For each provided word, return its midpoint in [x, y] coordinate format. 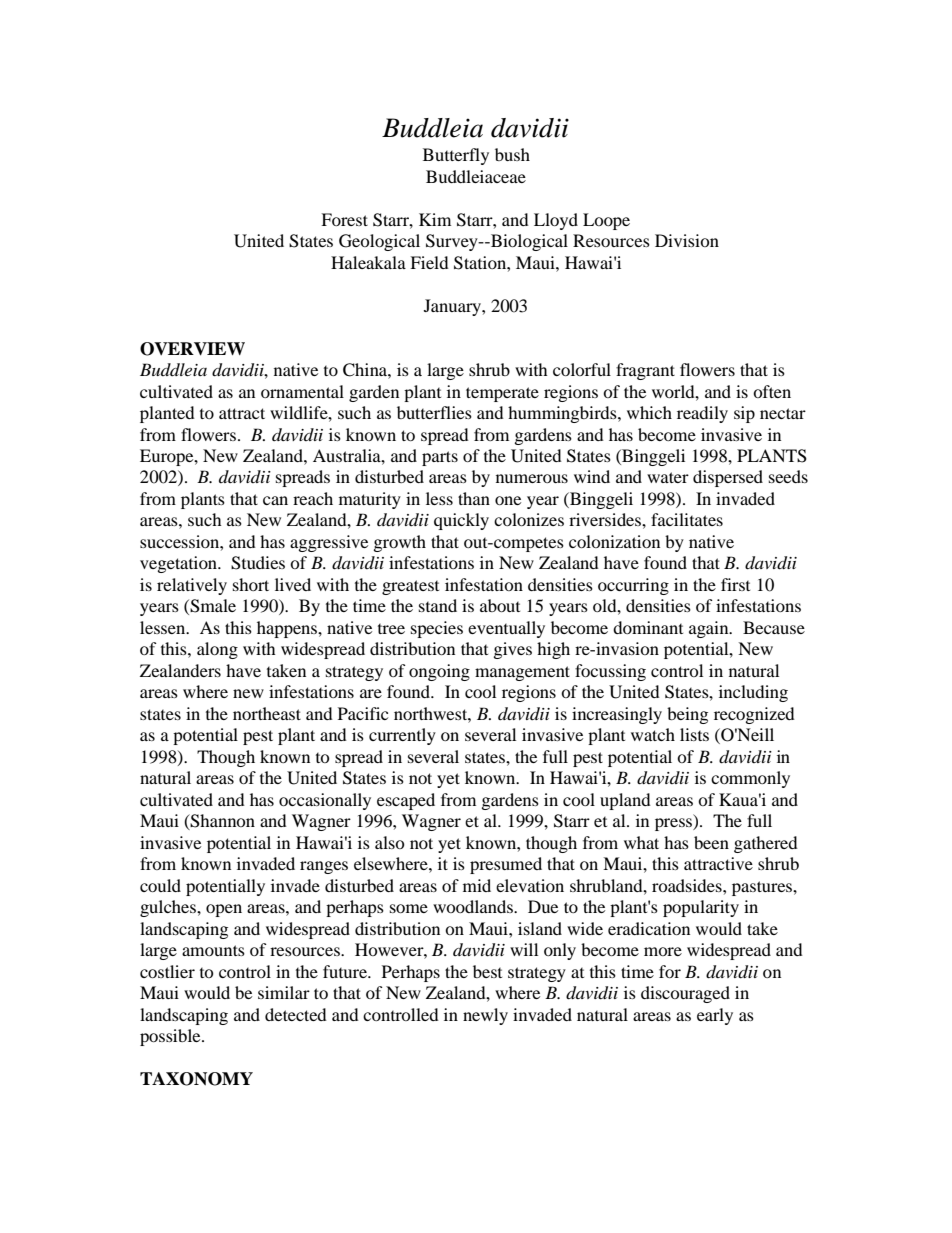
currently [402, 736]
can [275, 500]
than [474, 498]
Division [687, 240]
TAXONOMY [196, 1079]
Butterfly [456, 156]
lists [694, 734]
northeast [267, 713]
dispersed [728, 478]
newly [485, 1016]
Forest [344, 219]
